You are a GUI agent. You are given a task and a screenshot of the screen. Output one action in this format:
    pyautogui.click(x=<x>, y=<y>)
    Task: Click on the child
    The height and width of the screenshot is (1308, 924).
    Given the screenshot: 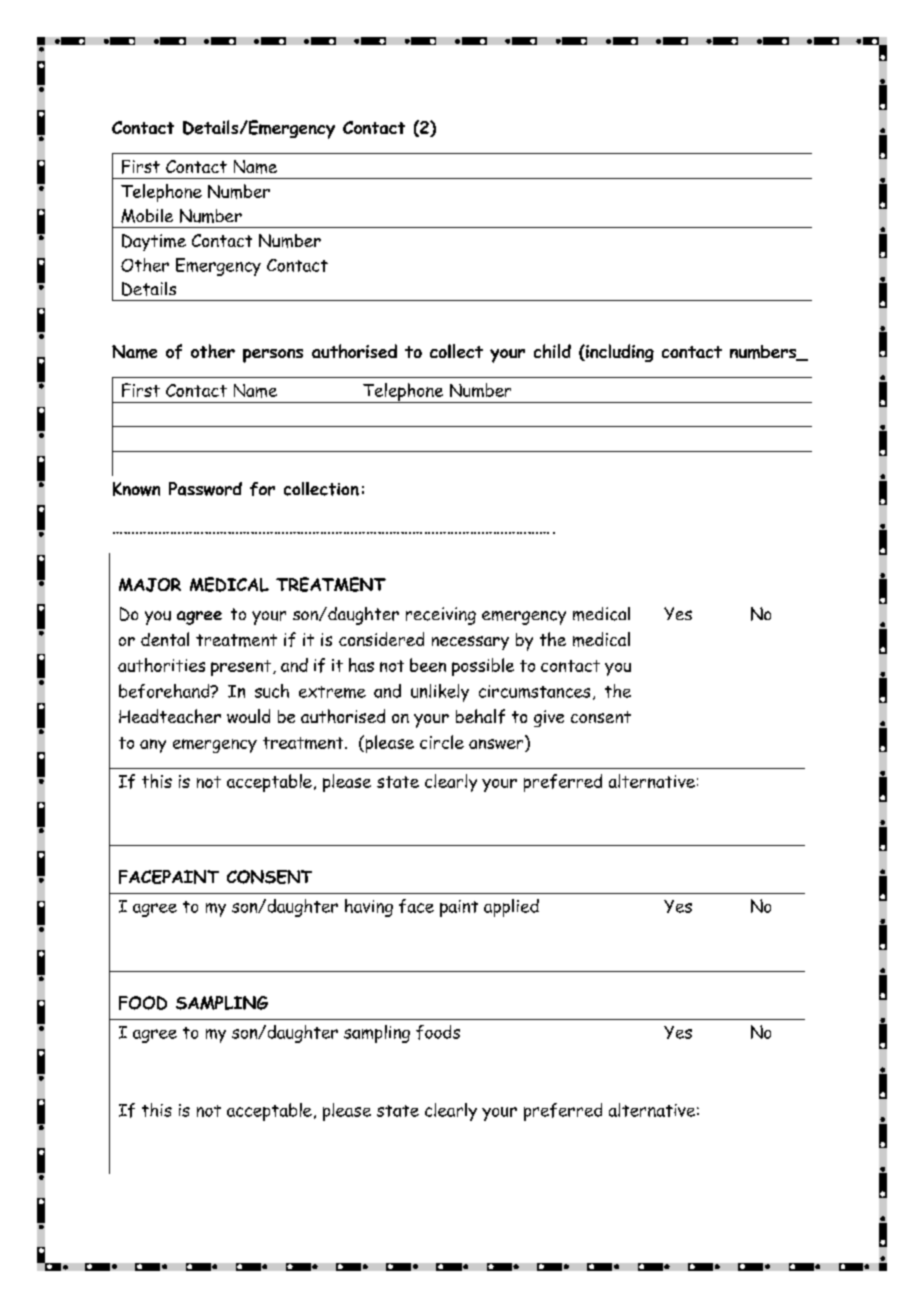 What is the action you would take?
    pyautogui.click(x=552, y=351)
